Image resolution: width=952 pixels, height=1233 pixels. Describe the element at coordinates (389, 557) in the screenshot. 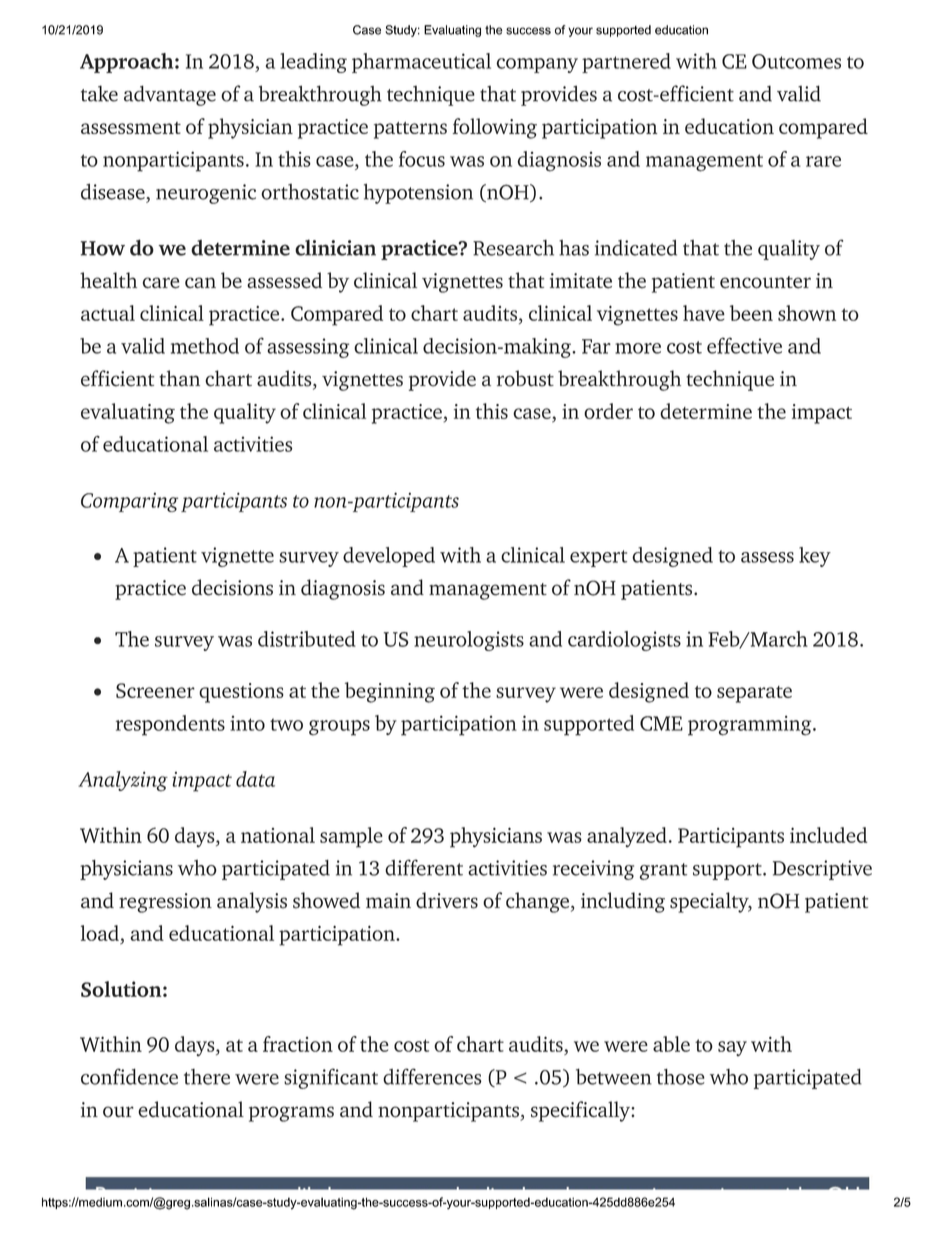

I see `developed` at that location.
